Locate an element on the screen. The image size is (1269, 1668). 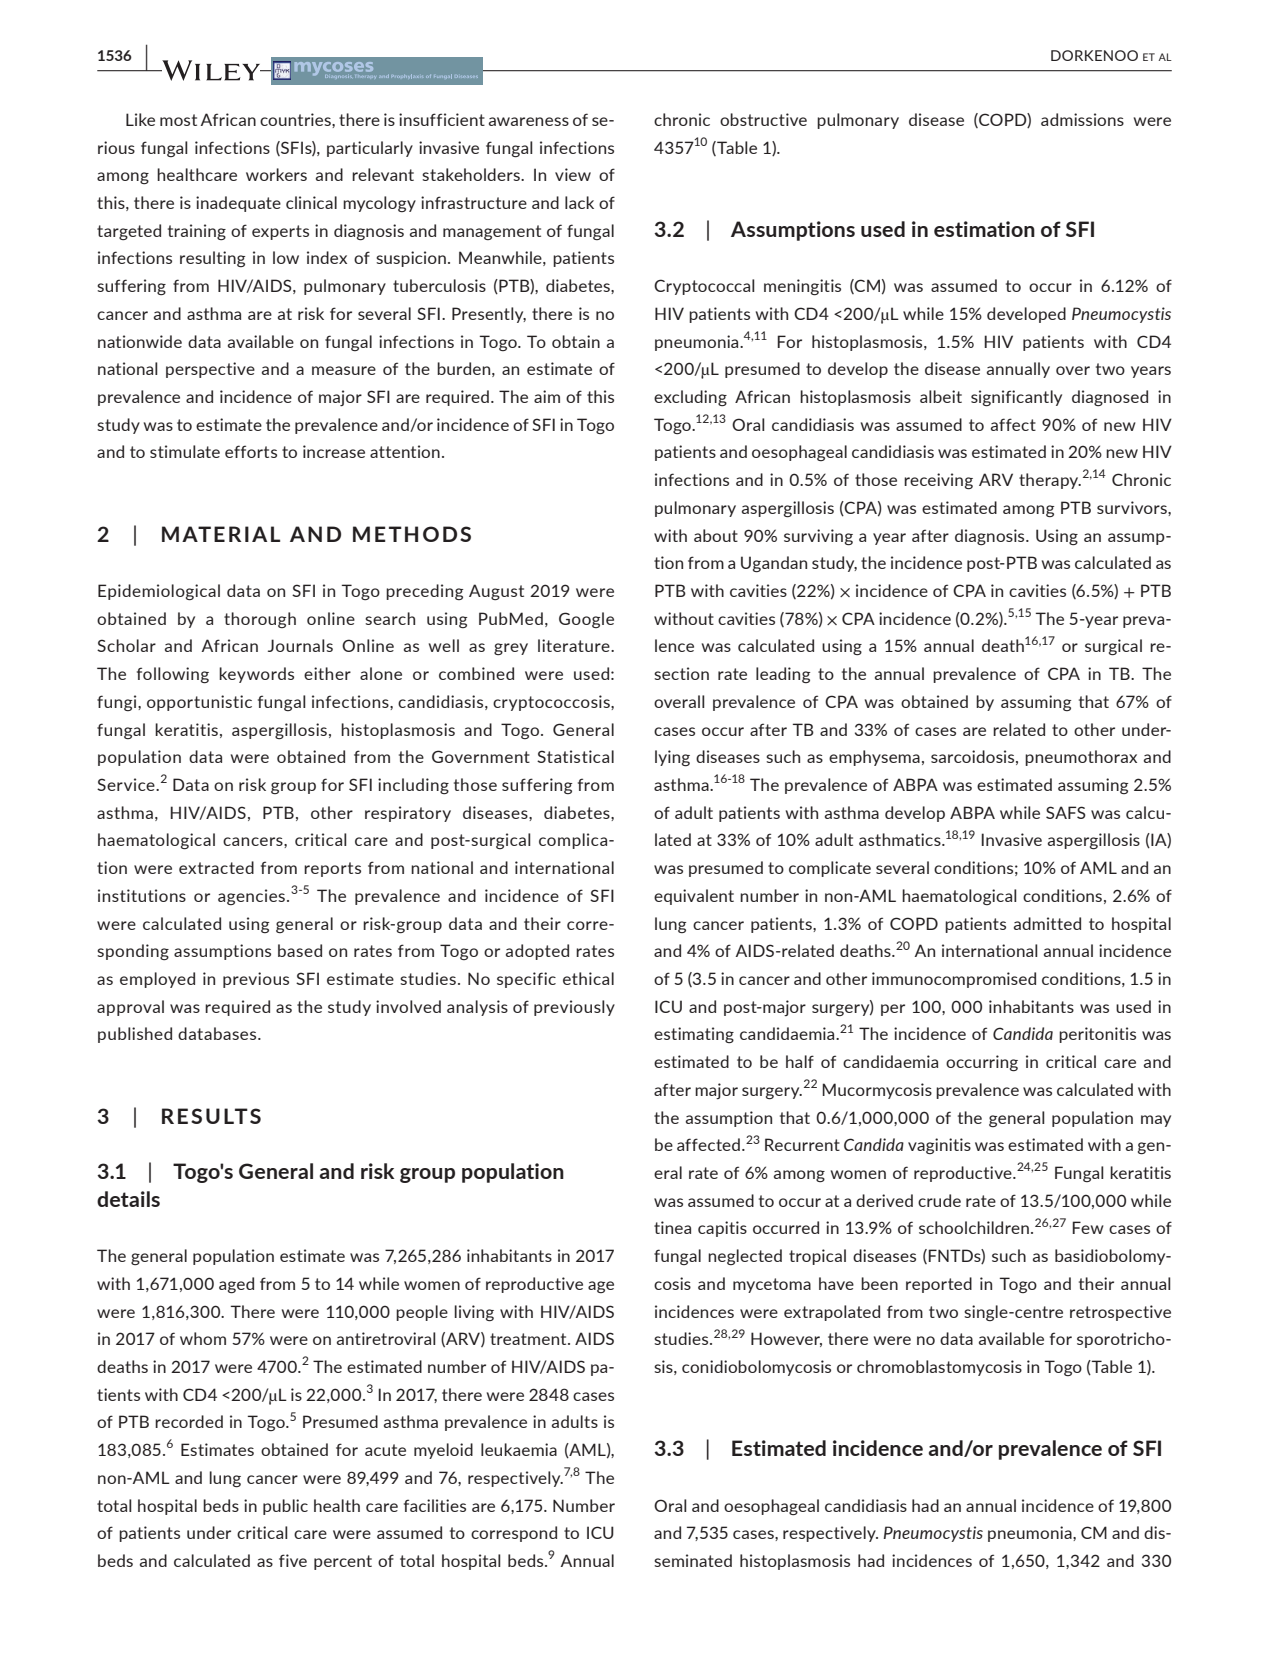
admissions is located at coordinates (1082, 119).
